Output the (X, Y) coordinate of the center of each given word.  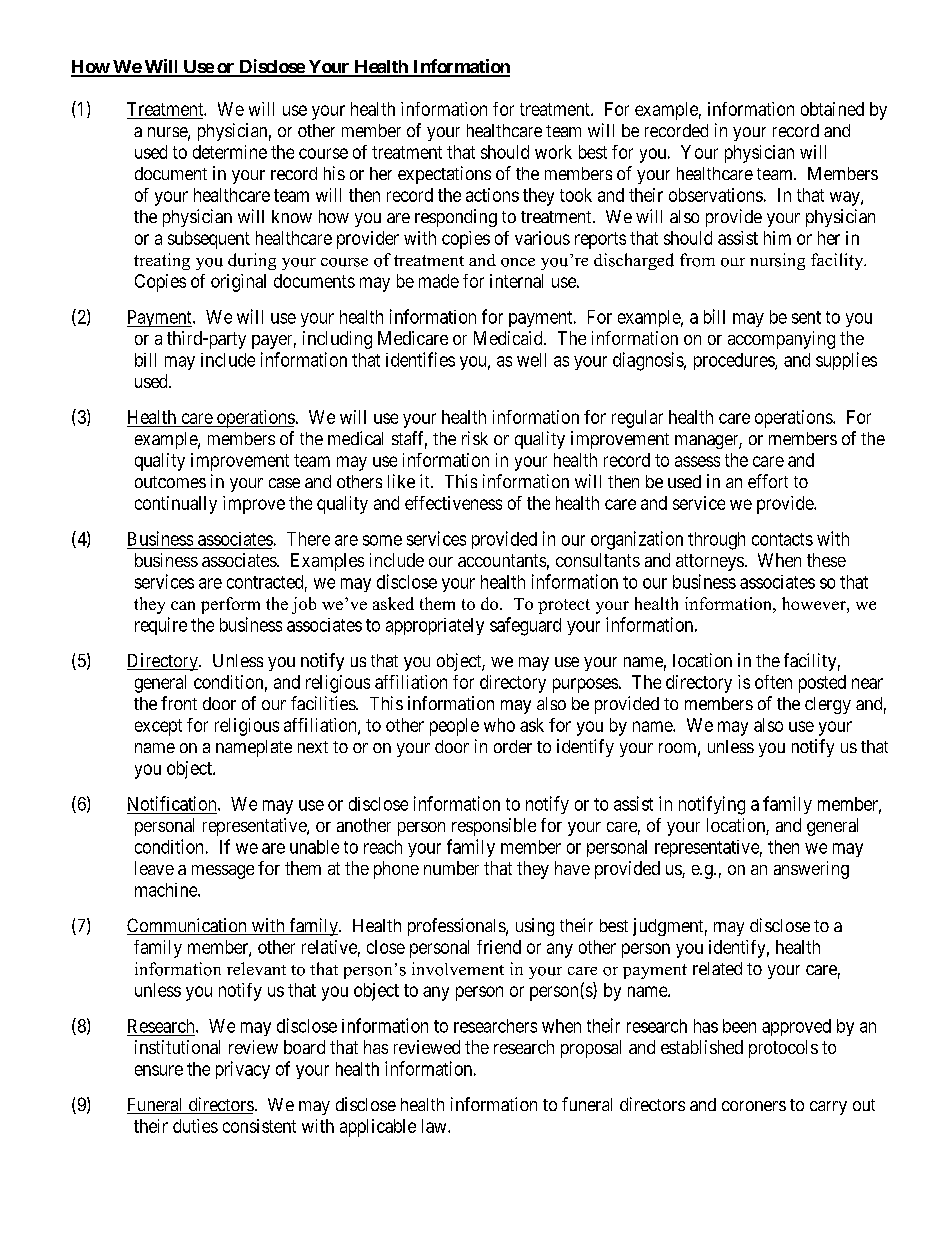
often (773, 682)
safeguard (525, 626)
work (553, 152)
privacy (243, 1070)
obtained (832, 109)
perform (230, 605)
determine (230, 152)
